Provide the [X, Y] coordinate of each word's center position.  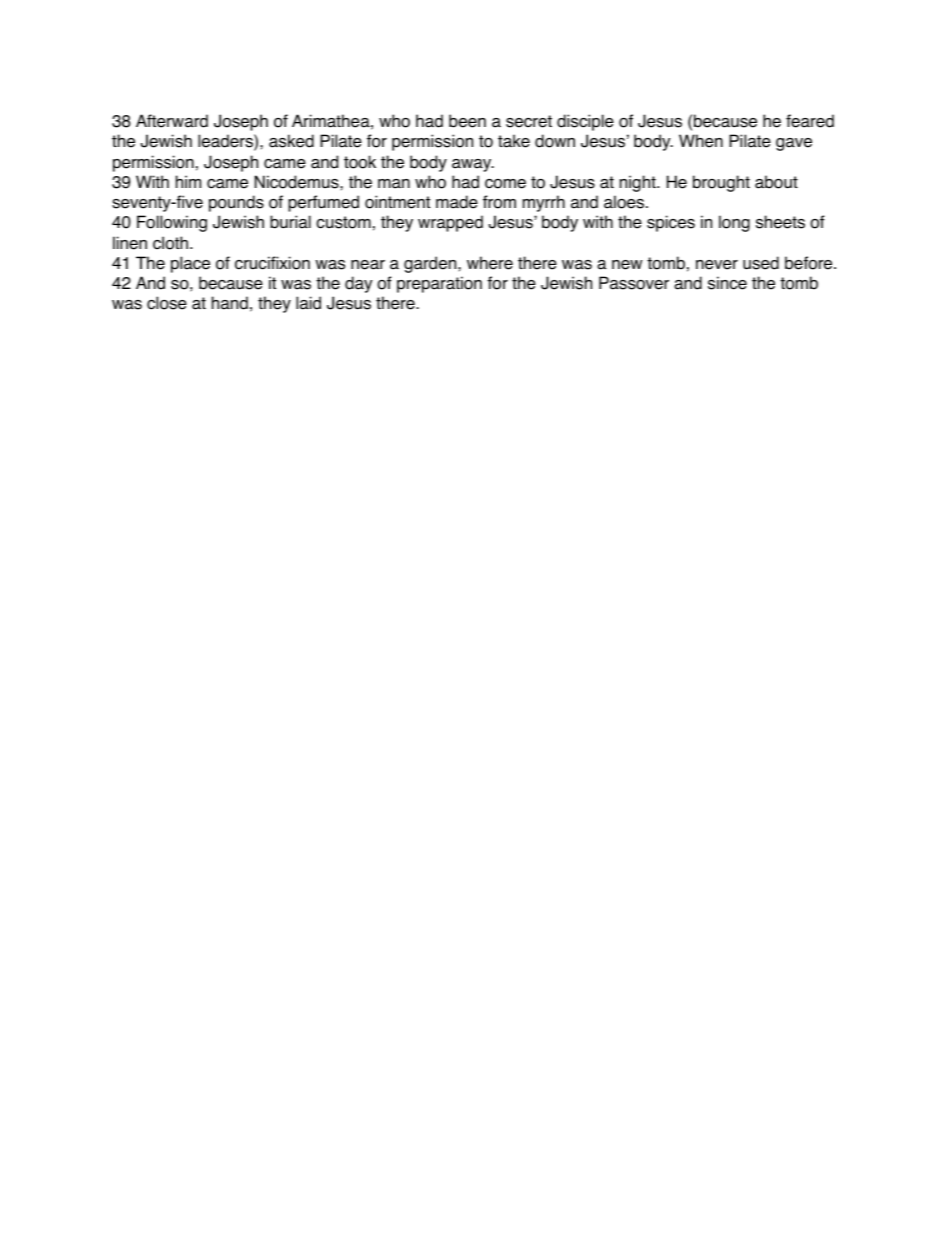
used [761, 263]
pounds [236, 203]
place [190, 264]
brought [721, 183]
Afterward [172, 121]
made [457, 202]
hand [230, 303]
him [188, 181]
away [473, 165]
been [467, 121]
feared [810, 121]
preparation [439, 284]
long [734, 223]
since [727, 283]
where [490, 263]
